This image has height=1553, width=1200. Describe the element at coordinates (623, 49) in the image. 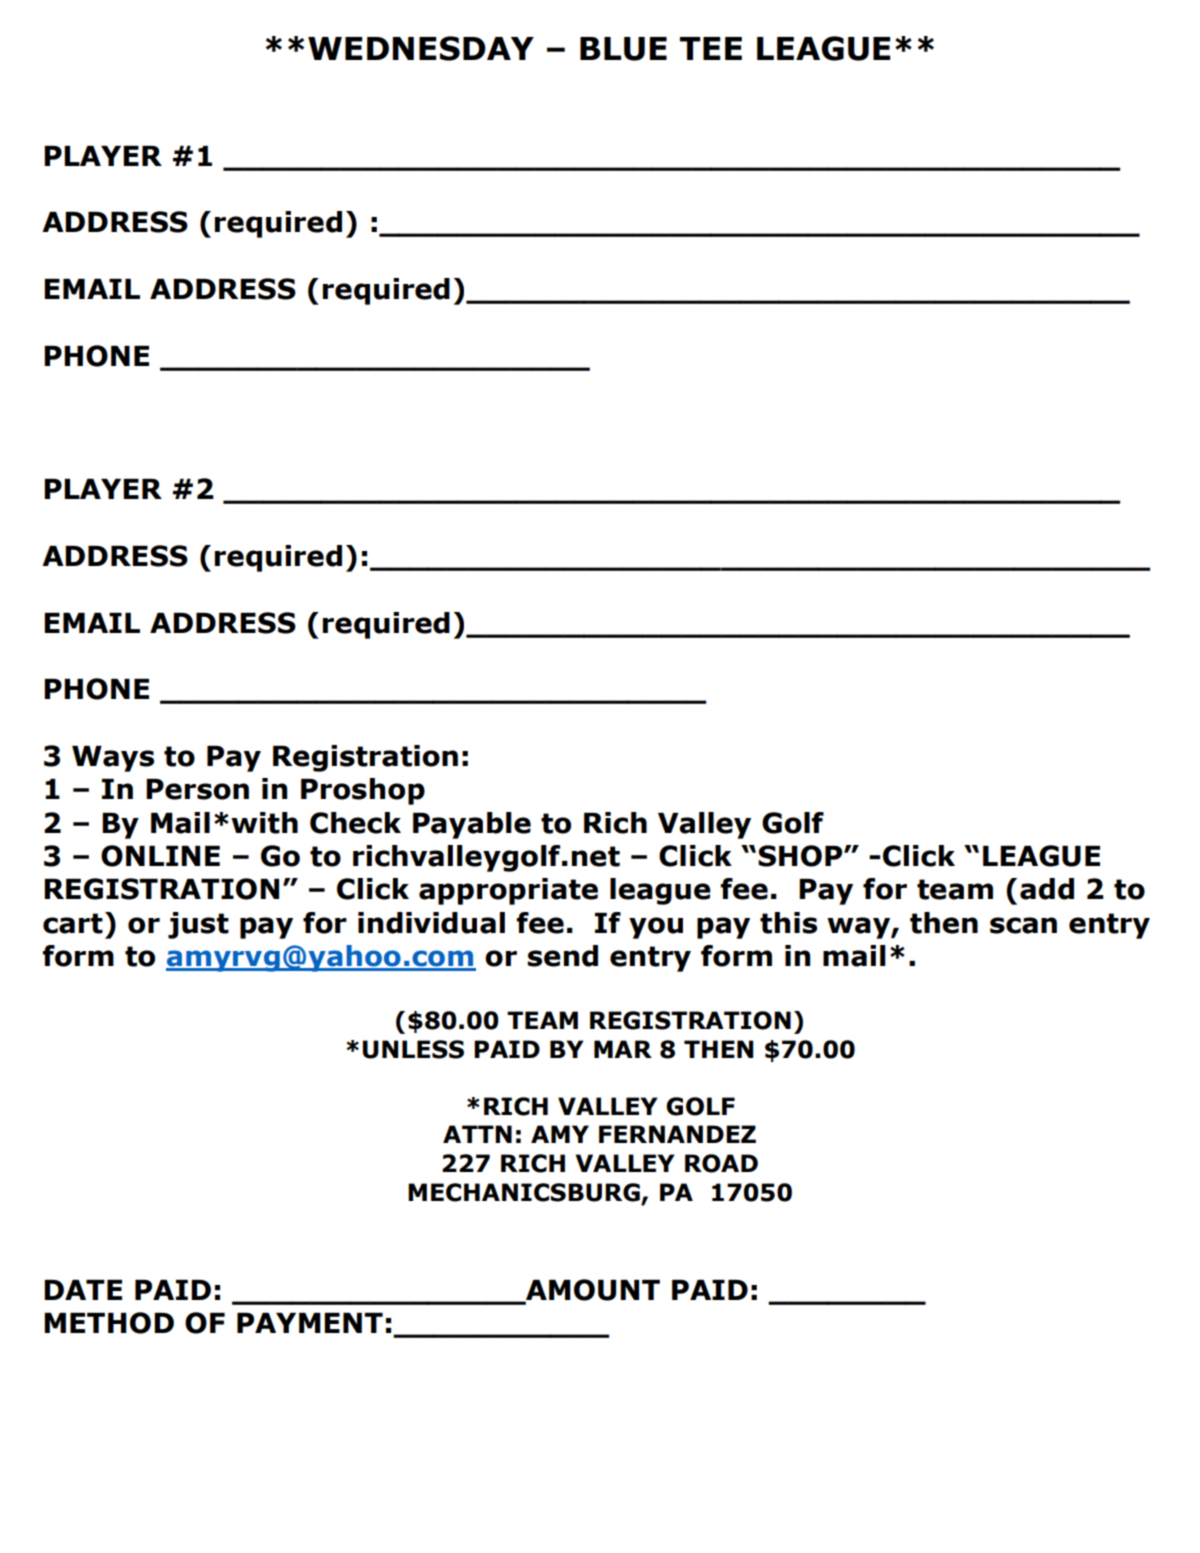

I see `BLUE` at that location.
